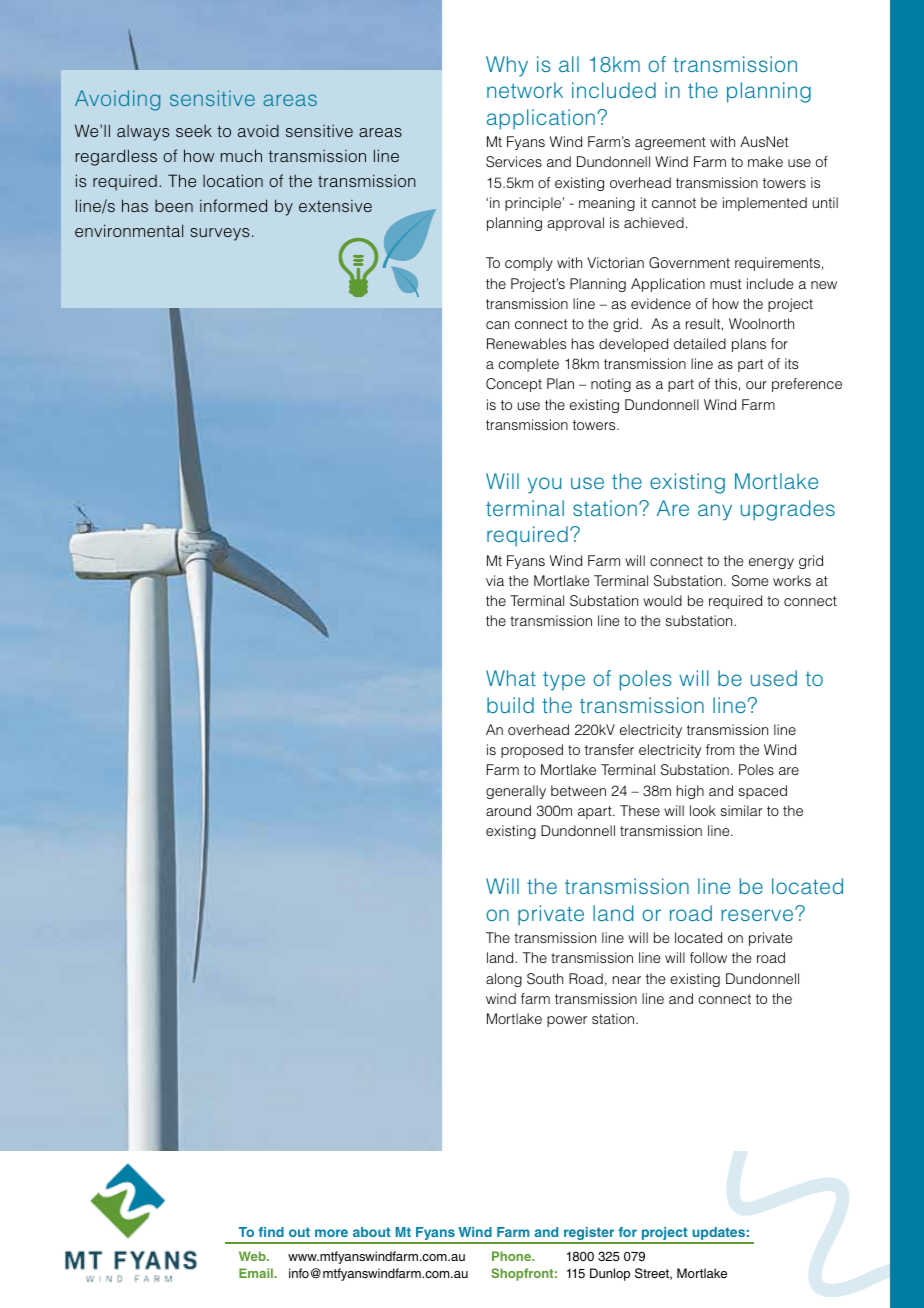  What do you see at coordinates (253, 1256) in the screenshot?
I see `Web` at bounding box center [253, 1256].
